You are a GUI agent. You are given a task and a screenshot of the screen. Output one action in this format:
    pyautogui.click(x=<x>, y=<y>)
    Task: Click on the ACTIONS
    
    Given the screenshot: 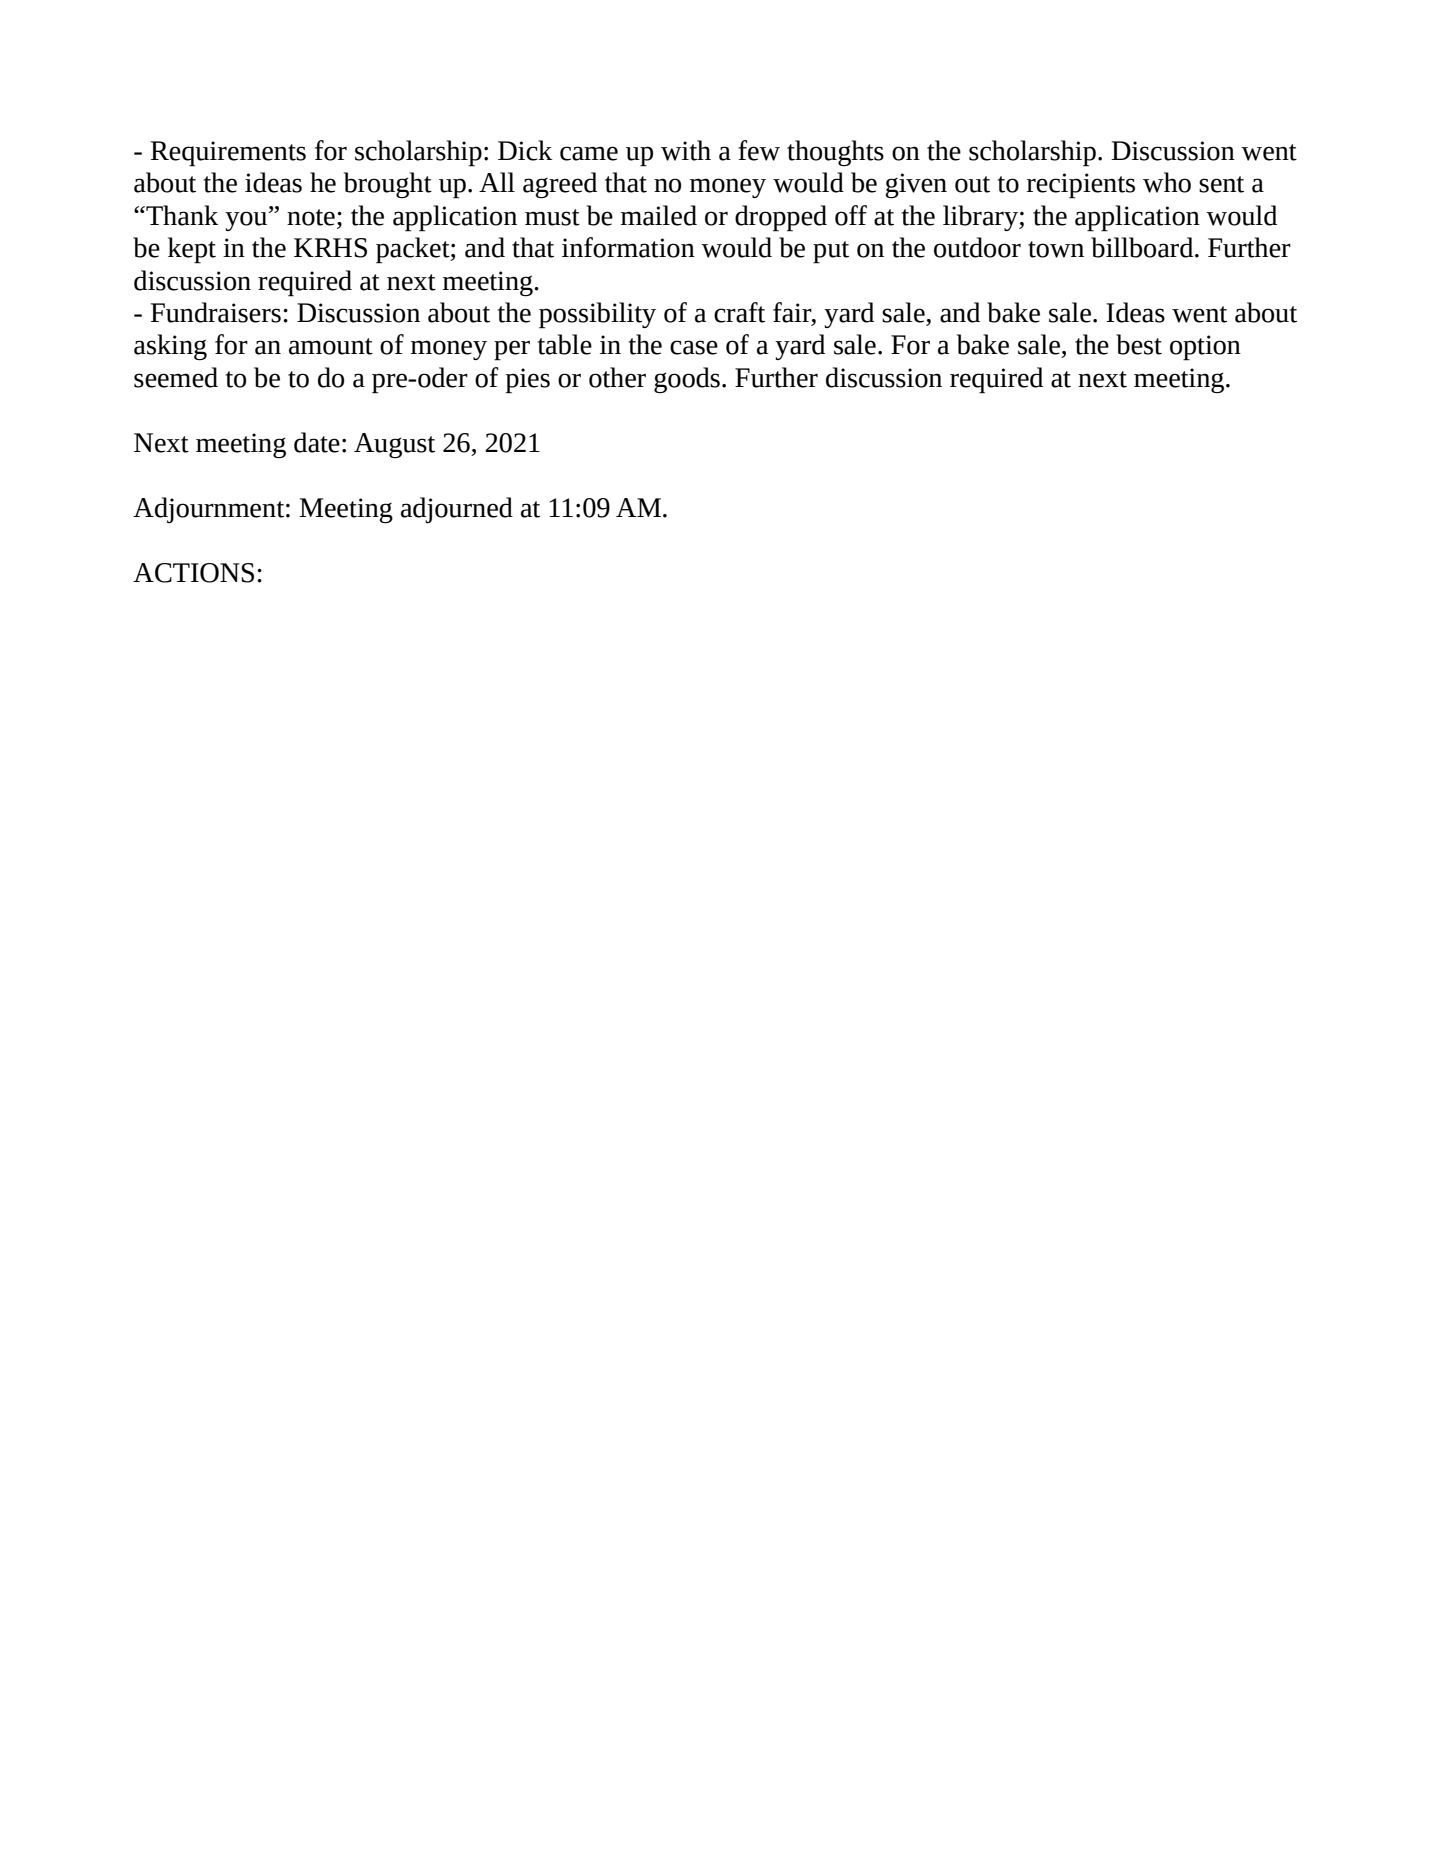 What is the action you would take?
    pyautogui.click(x=193, y=573)
